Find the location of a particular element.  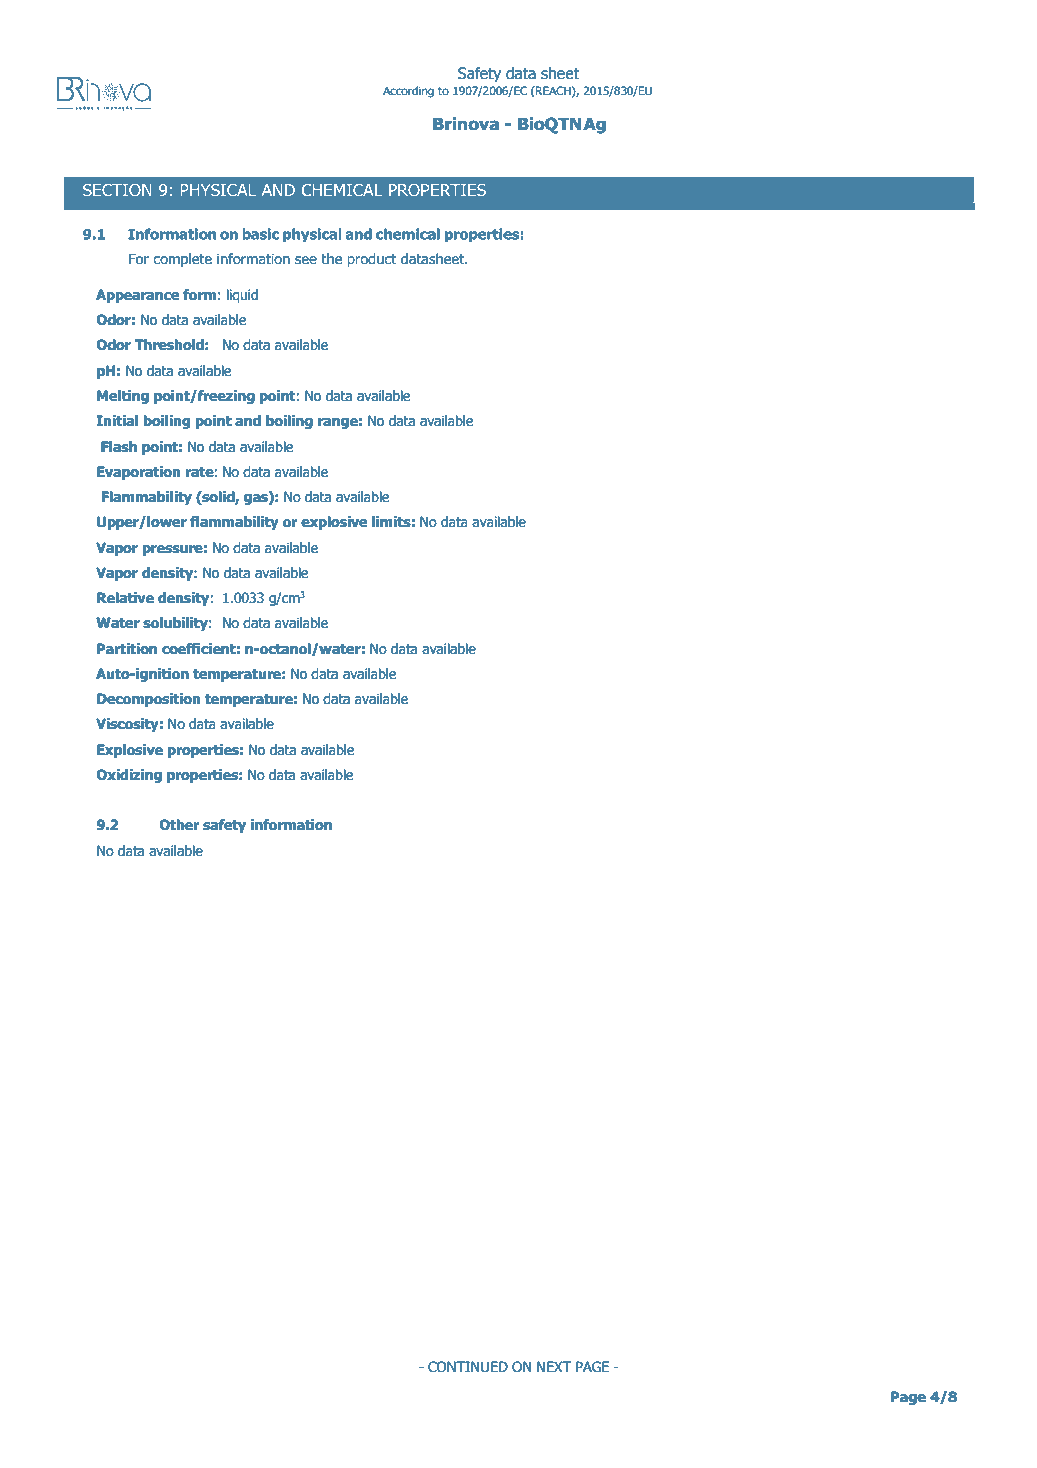

Oxidizing is located at coordinates (129, 776).
